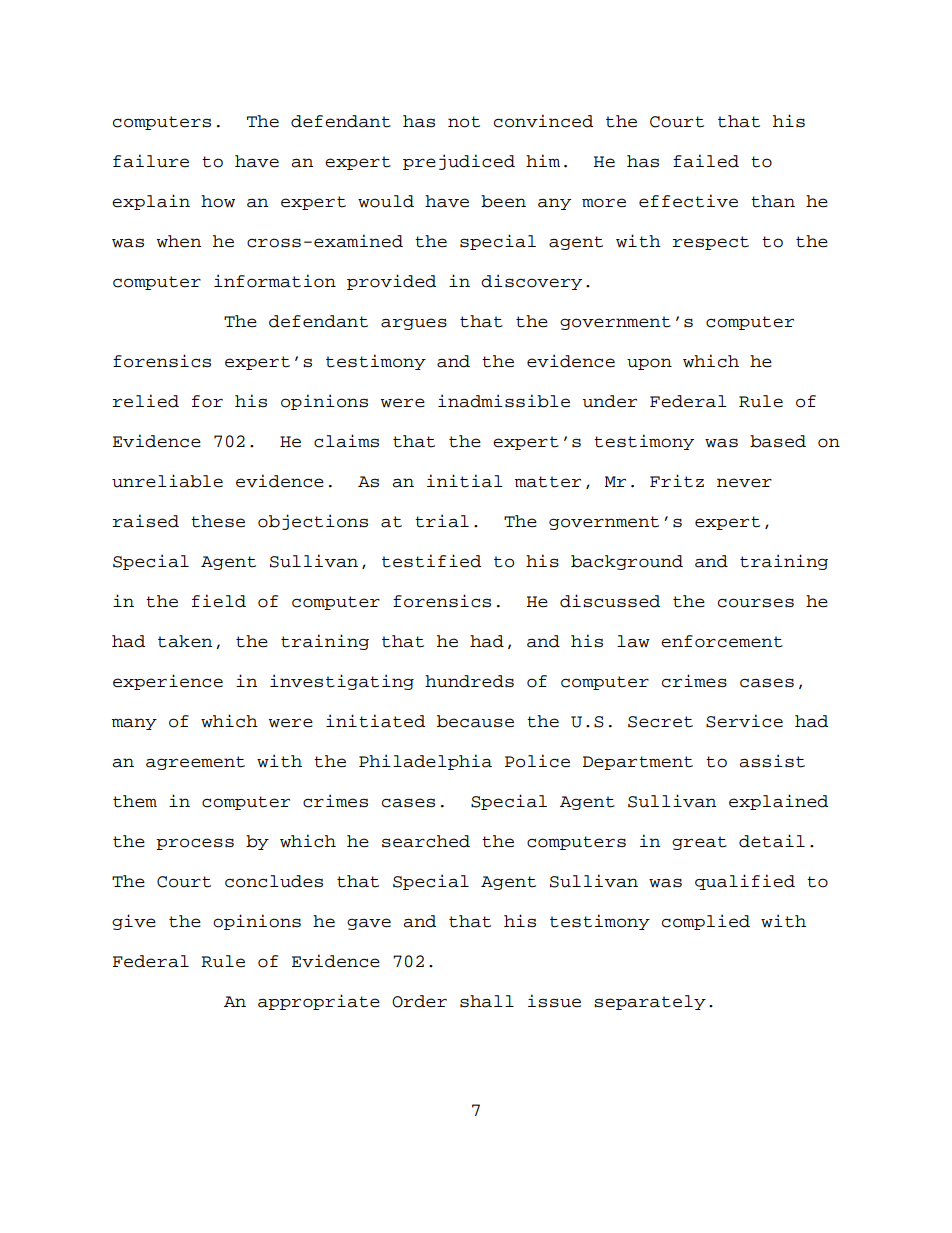  What do you see at coordinates (134, 922) in the screenshot?
I see `give` at bounding box center [134, 922].
